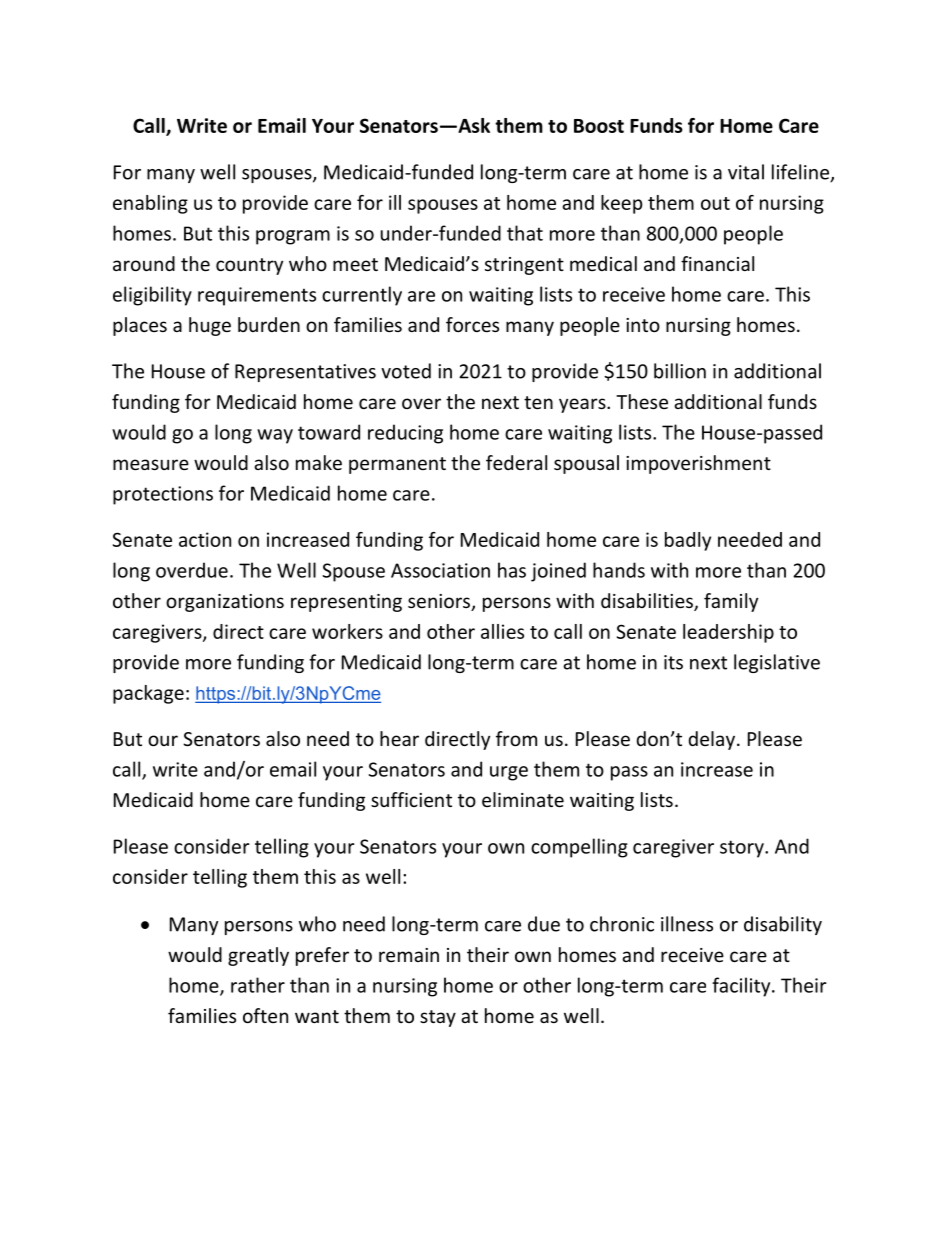  I want to click on delay, so click(713, 740).
